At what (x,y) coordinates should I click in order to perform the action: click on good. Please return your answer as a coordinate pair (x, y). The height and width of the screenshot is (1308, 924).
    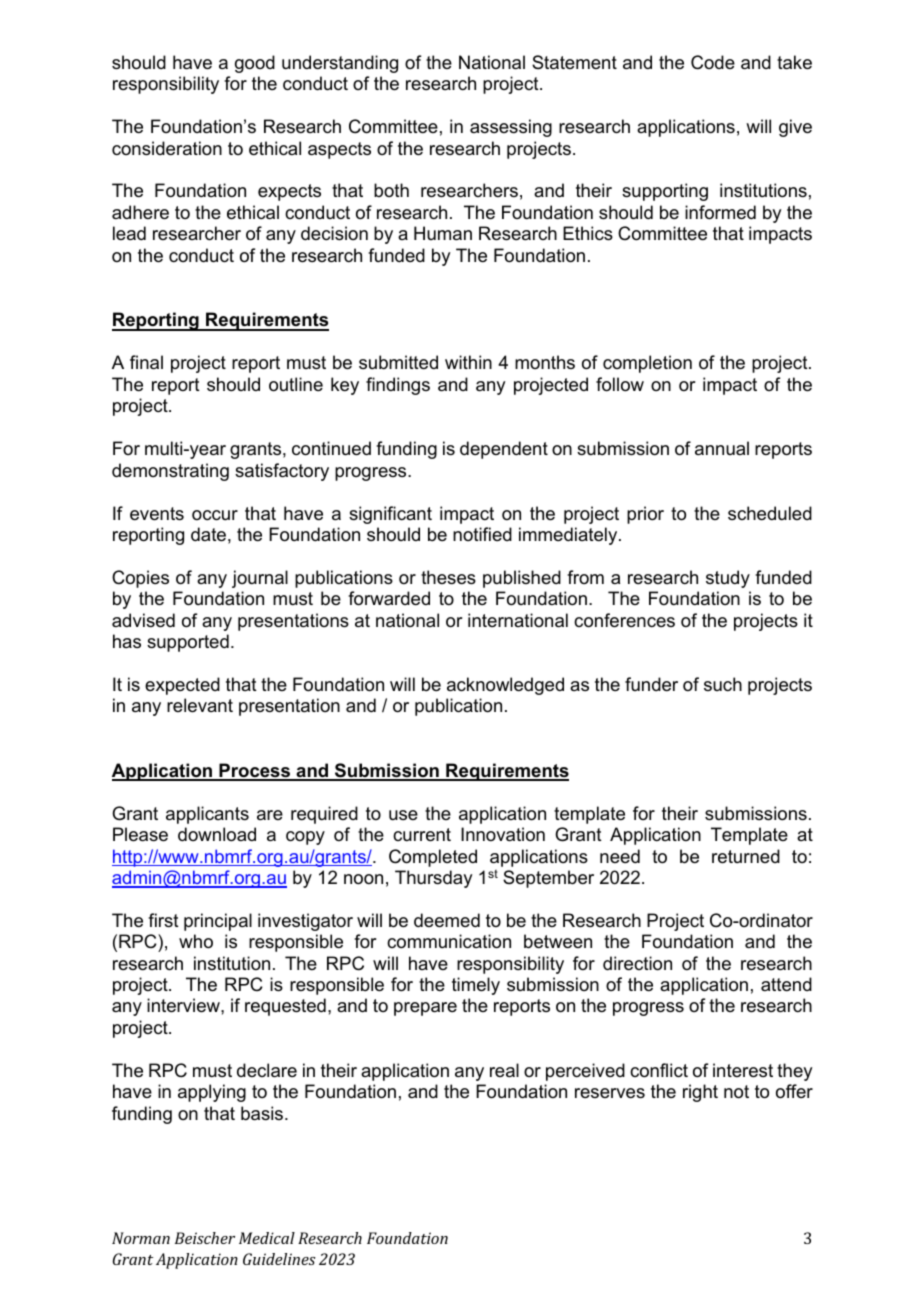
    Looking at the image, I should click on (255, 64).
